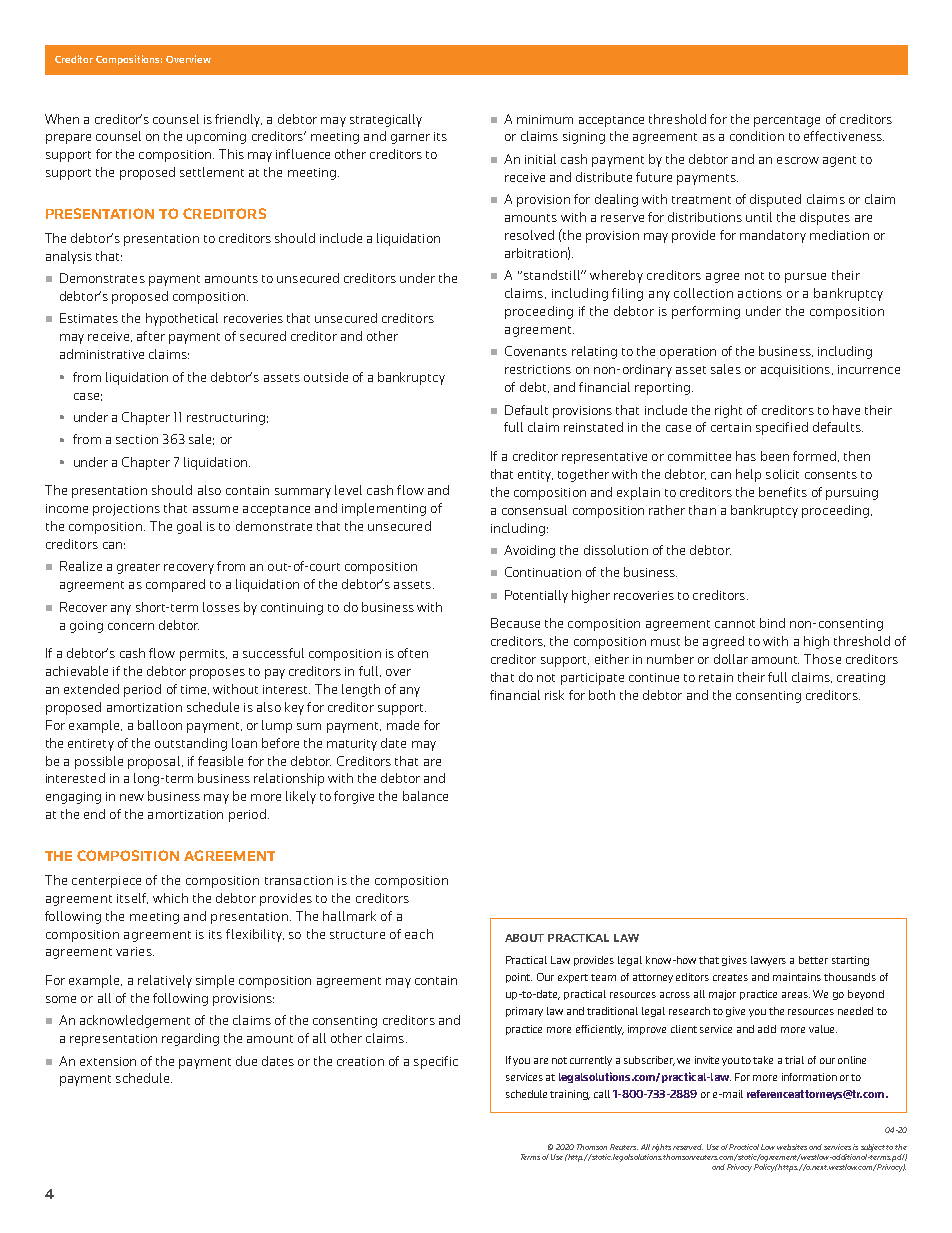 This screenshot has width=952, height=1233. Describe the element at coordinates (757, 136) in the screenshot. I see `condition` at that location.
